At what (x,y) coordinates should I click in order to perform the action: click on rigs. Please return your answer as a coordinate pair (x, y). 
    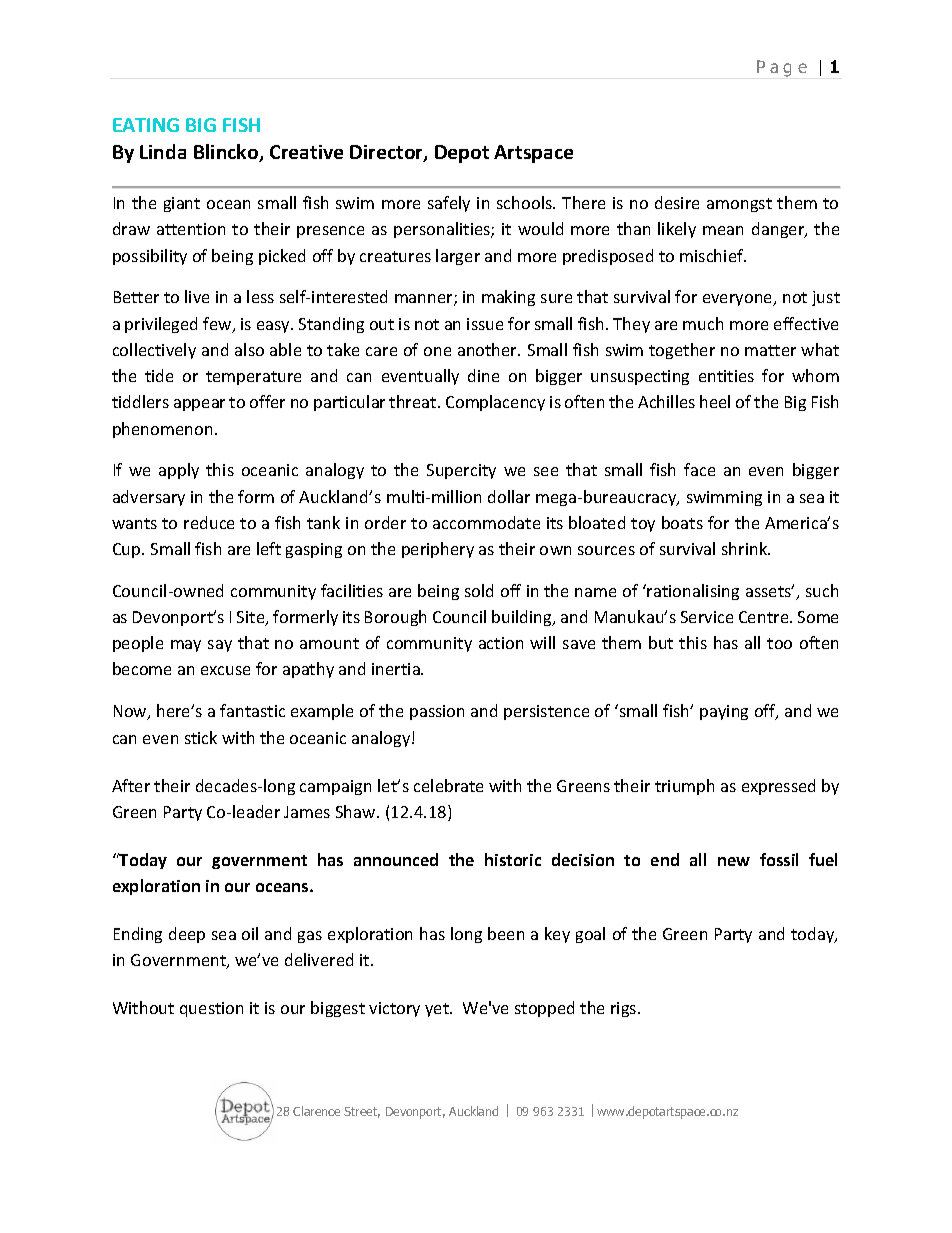
    Looking at the image, I should click on (625, 1009).
